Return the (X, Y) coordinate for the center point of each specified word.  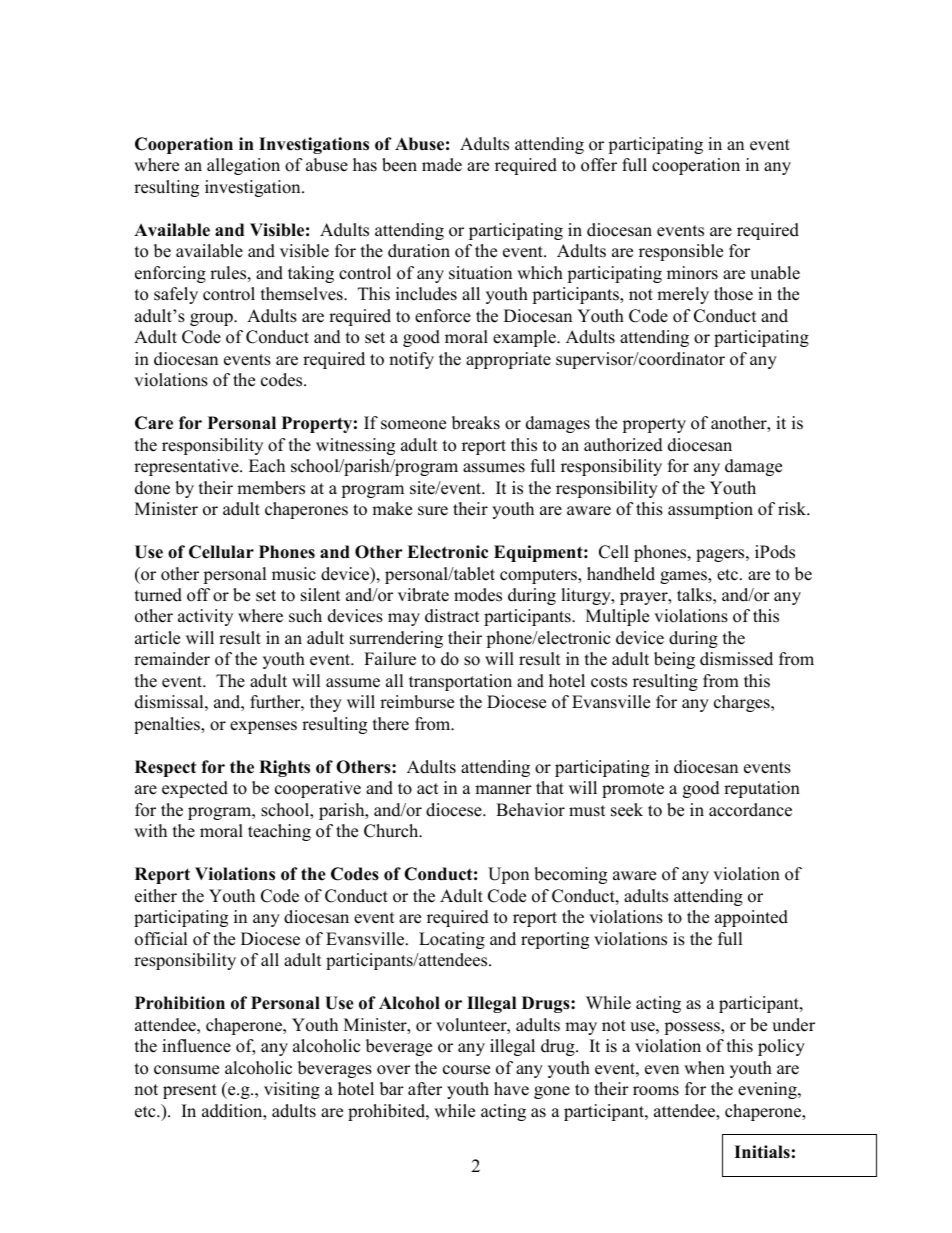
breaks (476, 423)
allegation (243, 166)
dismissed (736, 659)
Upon (508, 875)
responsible (681, 252)
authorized (623, 445)
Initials (762, 1152)
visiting (292, 1090)
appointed (751, 918)
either (156, 896)
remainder (172, 659)
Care (154, 423)
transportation (460, 682)
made (442, 165)
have (511, 1089)
